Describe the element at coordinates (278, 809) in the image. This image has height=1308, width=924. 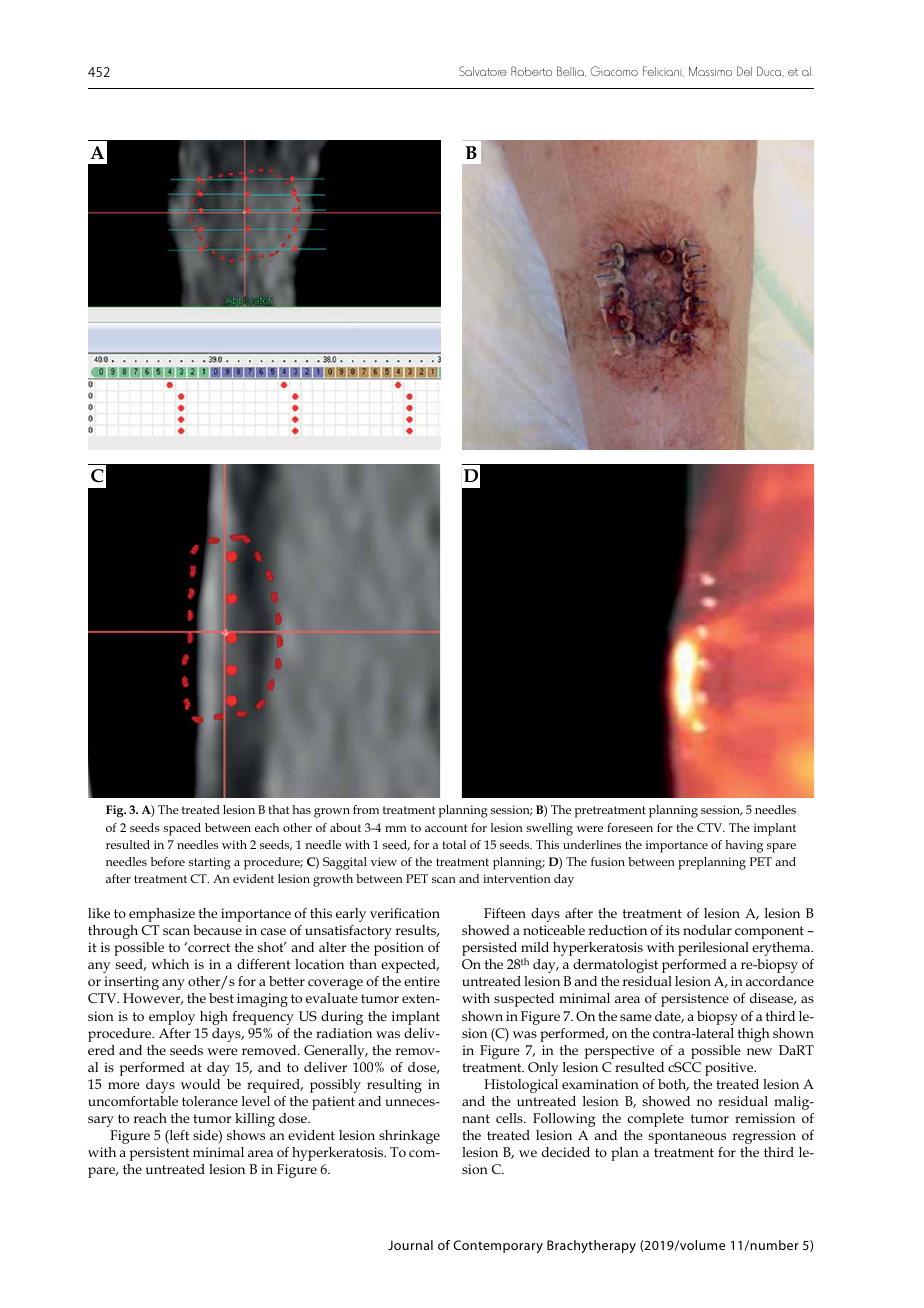
I see `that` at that location.
